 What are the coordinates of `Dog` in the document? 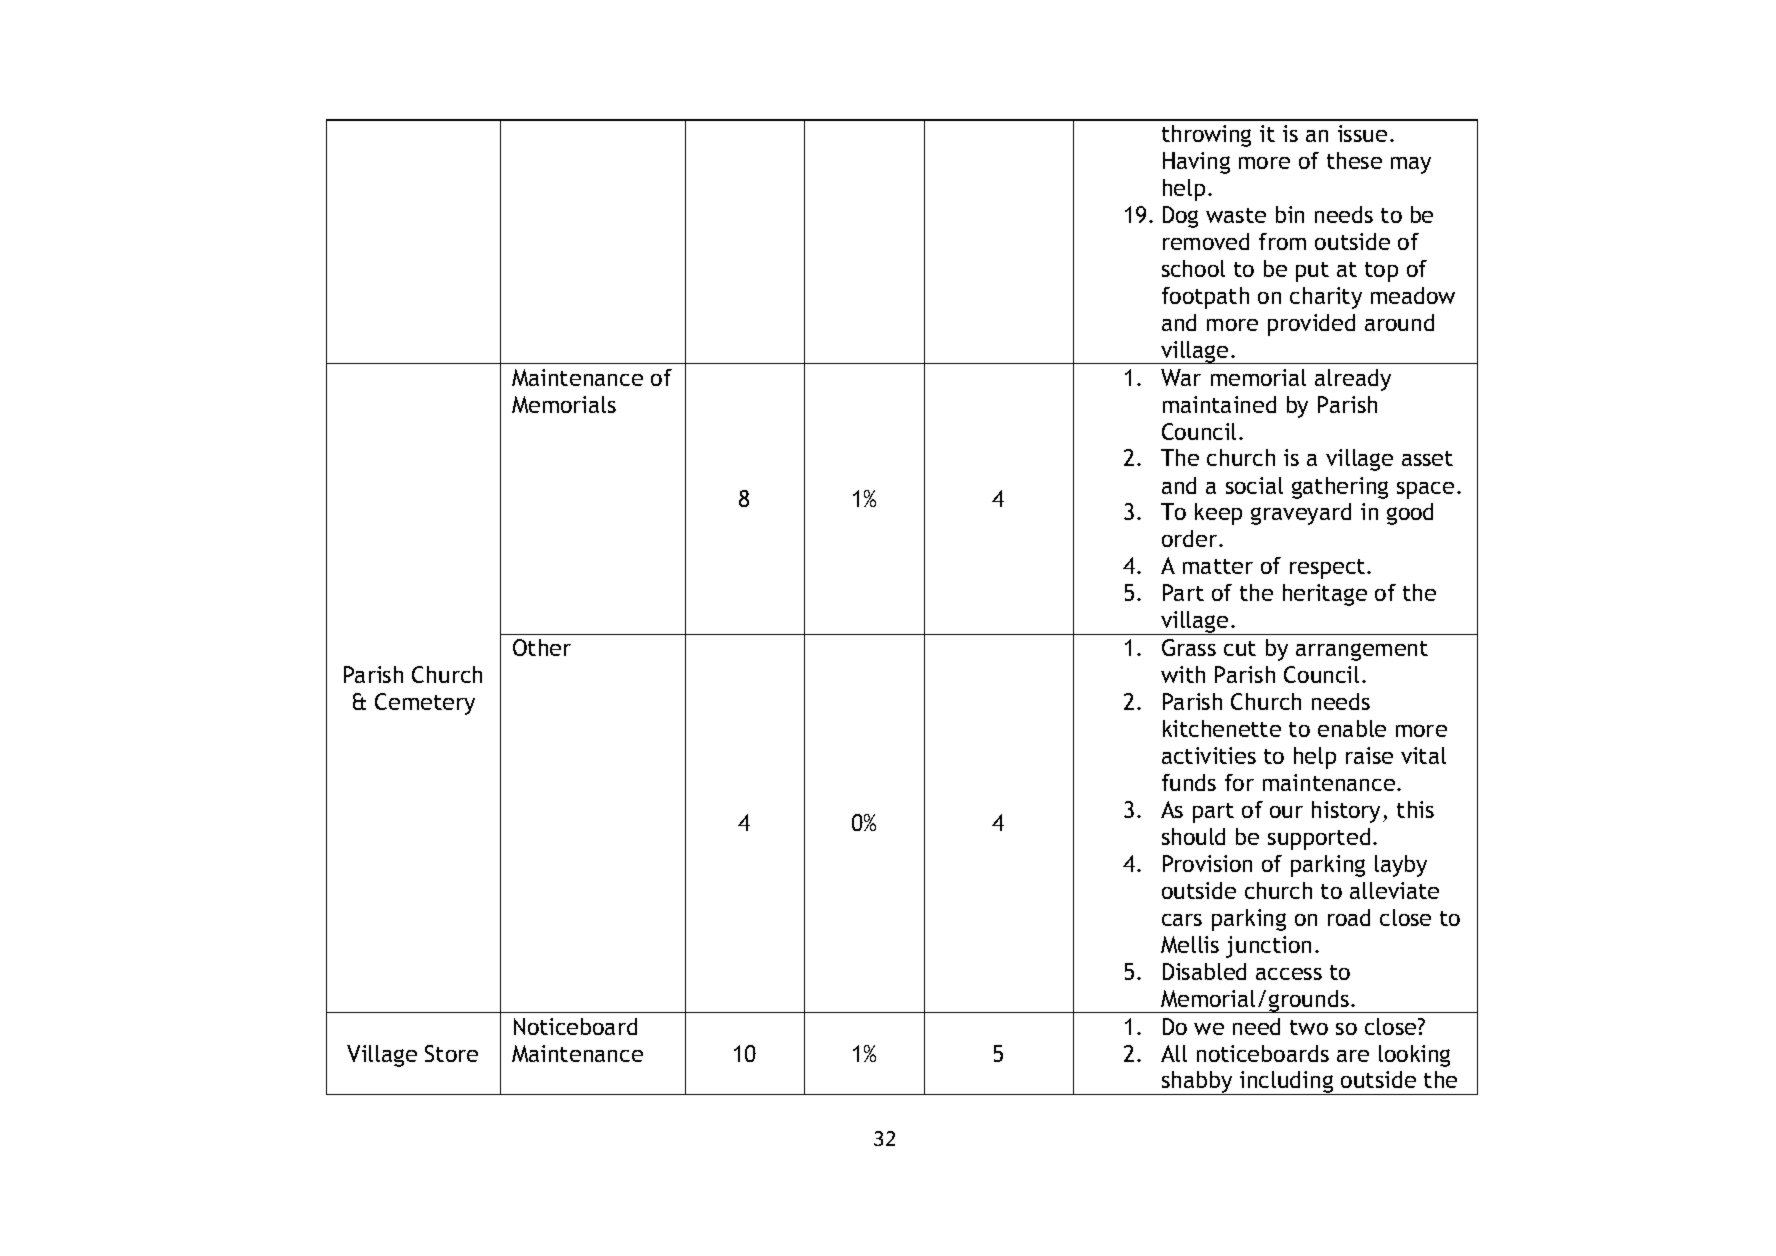 It's located at (1180, 217).
